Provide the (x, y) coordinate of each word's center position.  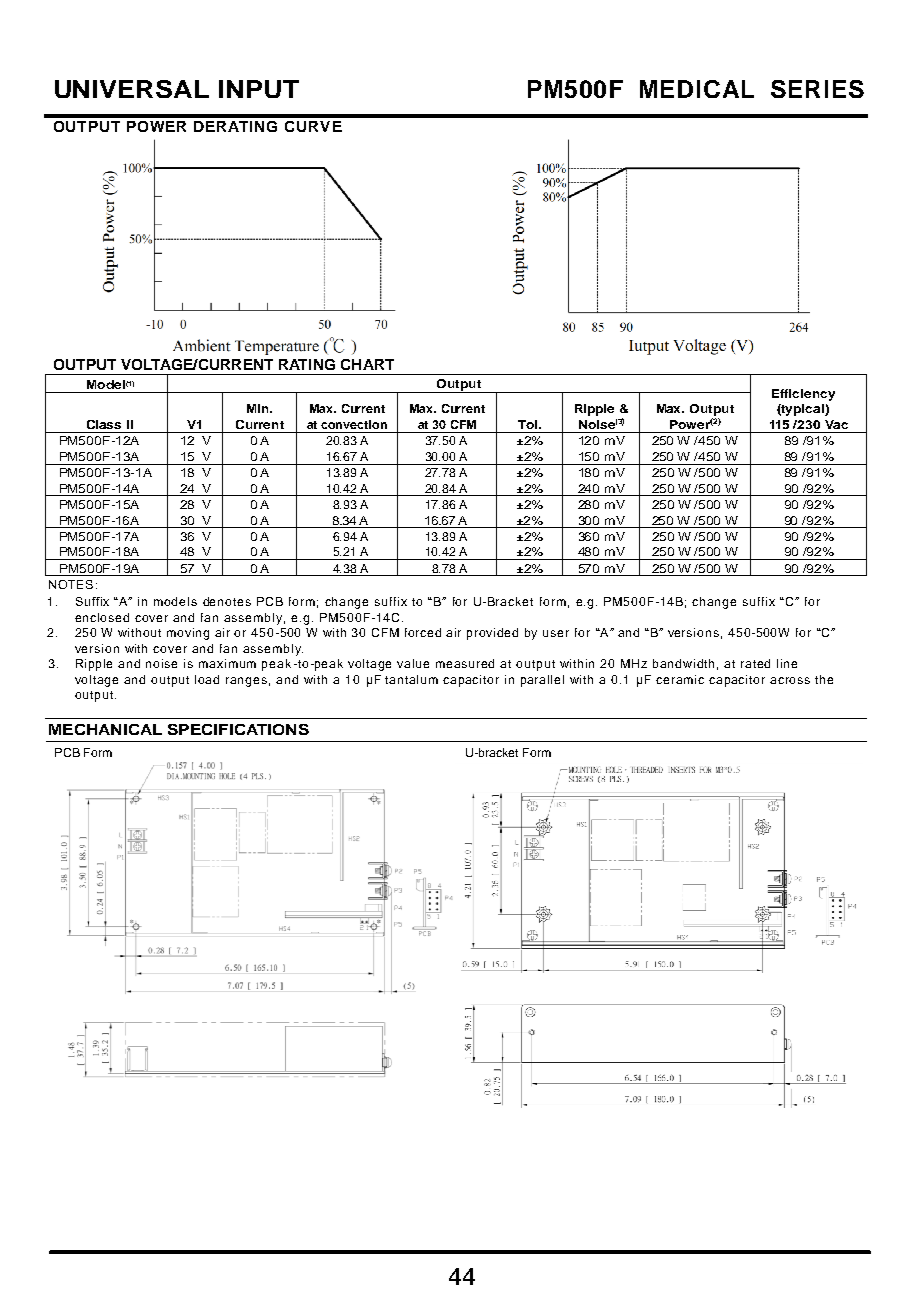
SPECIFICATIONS (238, 729)
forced (423, 632)
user (556, 633)
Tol (527, 424)
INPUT (259, 89)
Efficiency (803, 395)
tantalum (411, 679)
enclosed (102, 617)
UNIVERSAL (132, 89)
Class (104, 424)
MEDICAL (697, 89)
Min (259, 408)
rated (755, 663)
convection (354, 424)
